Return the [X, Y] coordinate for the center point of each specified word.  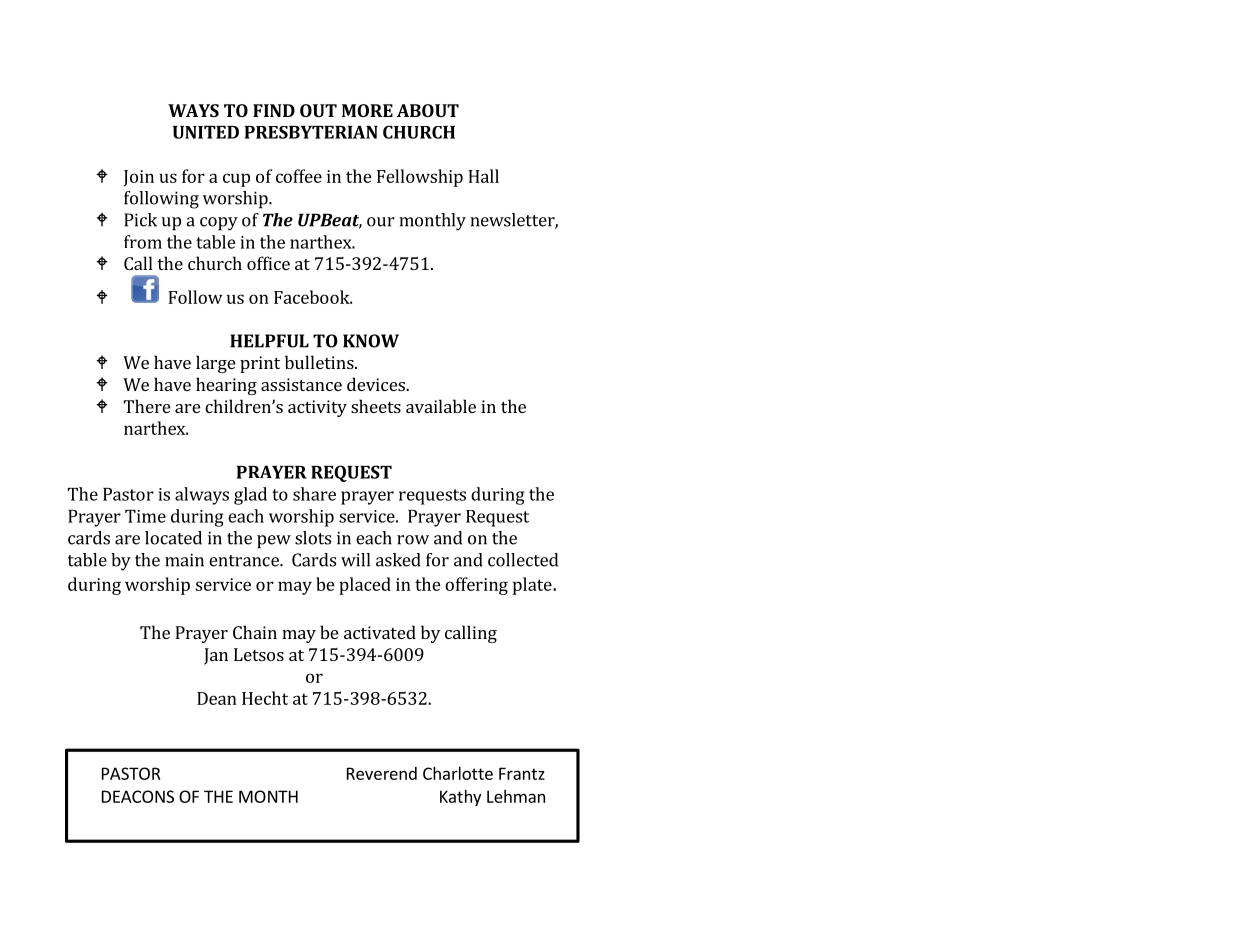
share [314, 494]
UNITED [206, 132]
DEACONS [138, 796]
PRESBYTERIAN [311, 132]
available [441, 406]
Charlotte [458, 773]
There [147, 406]
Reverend [382, 773]
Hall [483, 176]
